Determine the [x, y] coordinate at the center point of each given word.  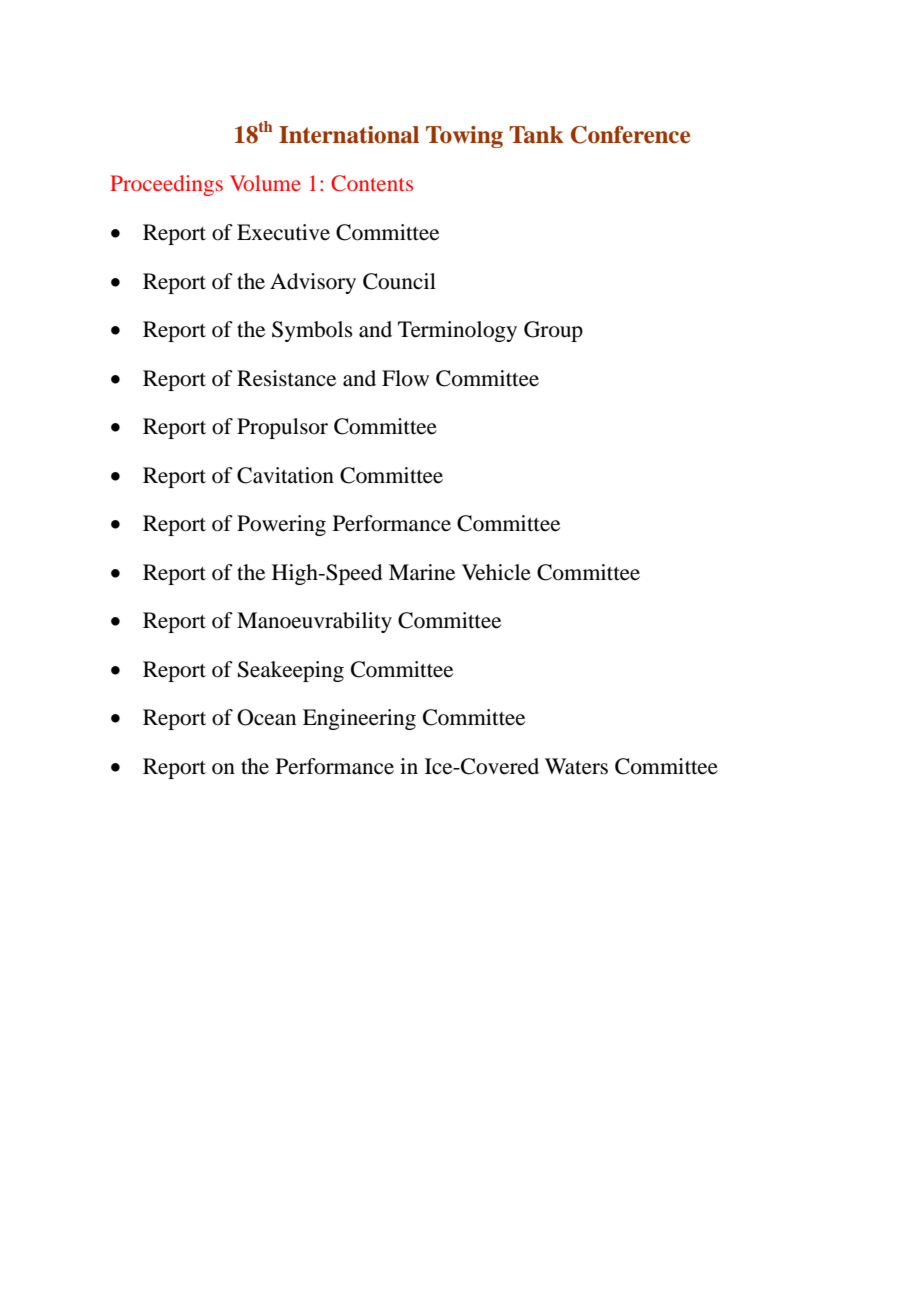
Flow [405, 378]
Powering [281, 525]
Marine [422, 572]
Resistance [286, 378]
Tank [536, 135]
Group [553, 331]
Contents [372, 183]
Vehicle [496, 572]
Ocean [266, 717]
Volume [265, 183]
